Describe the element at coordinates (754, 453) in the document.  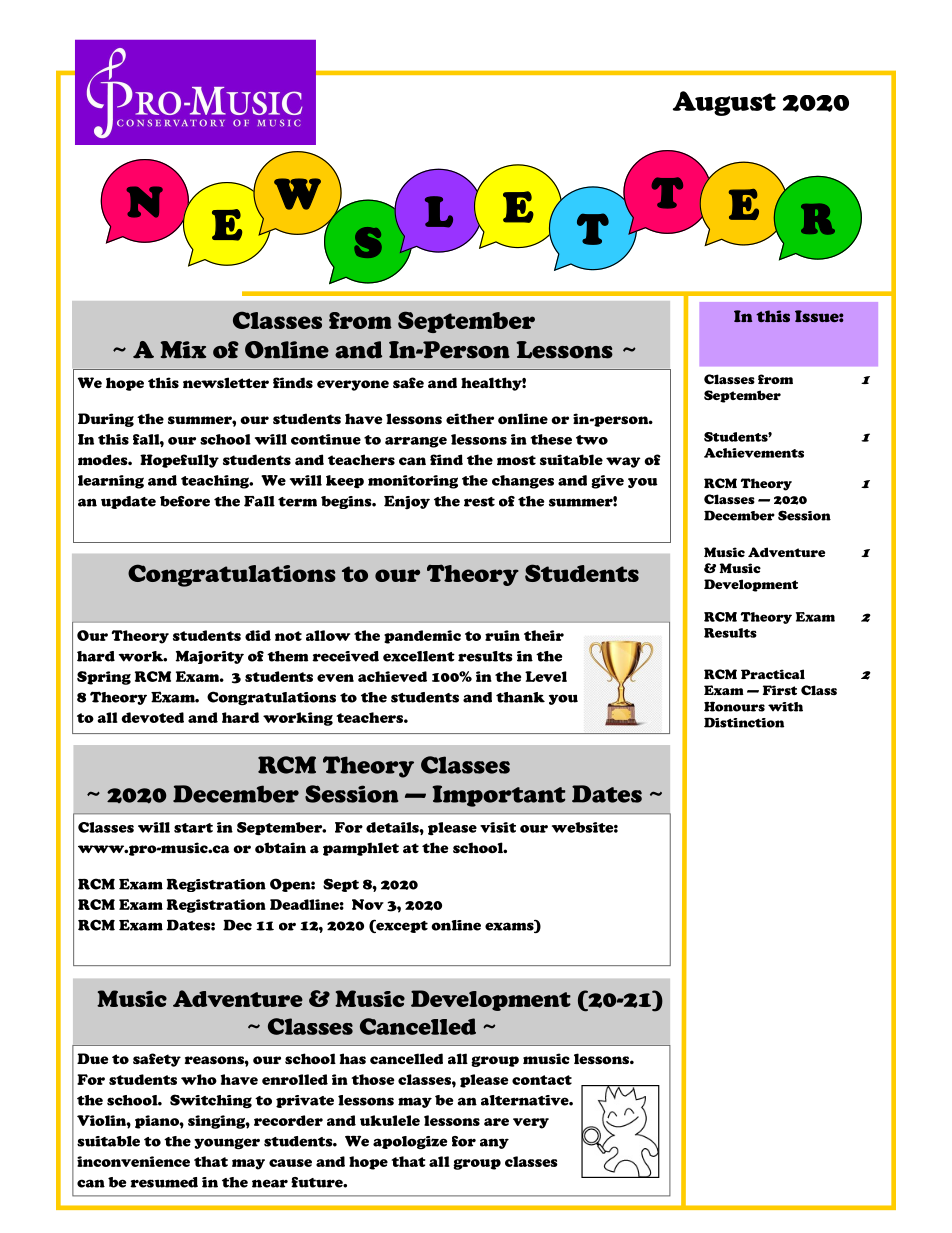
I see `Achievements` at that location.
